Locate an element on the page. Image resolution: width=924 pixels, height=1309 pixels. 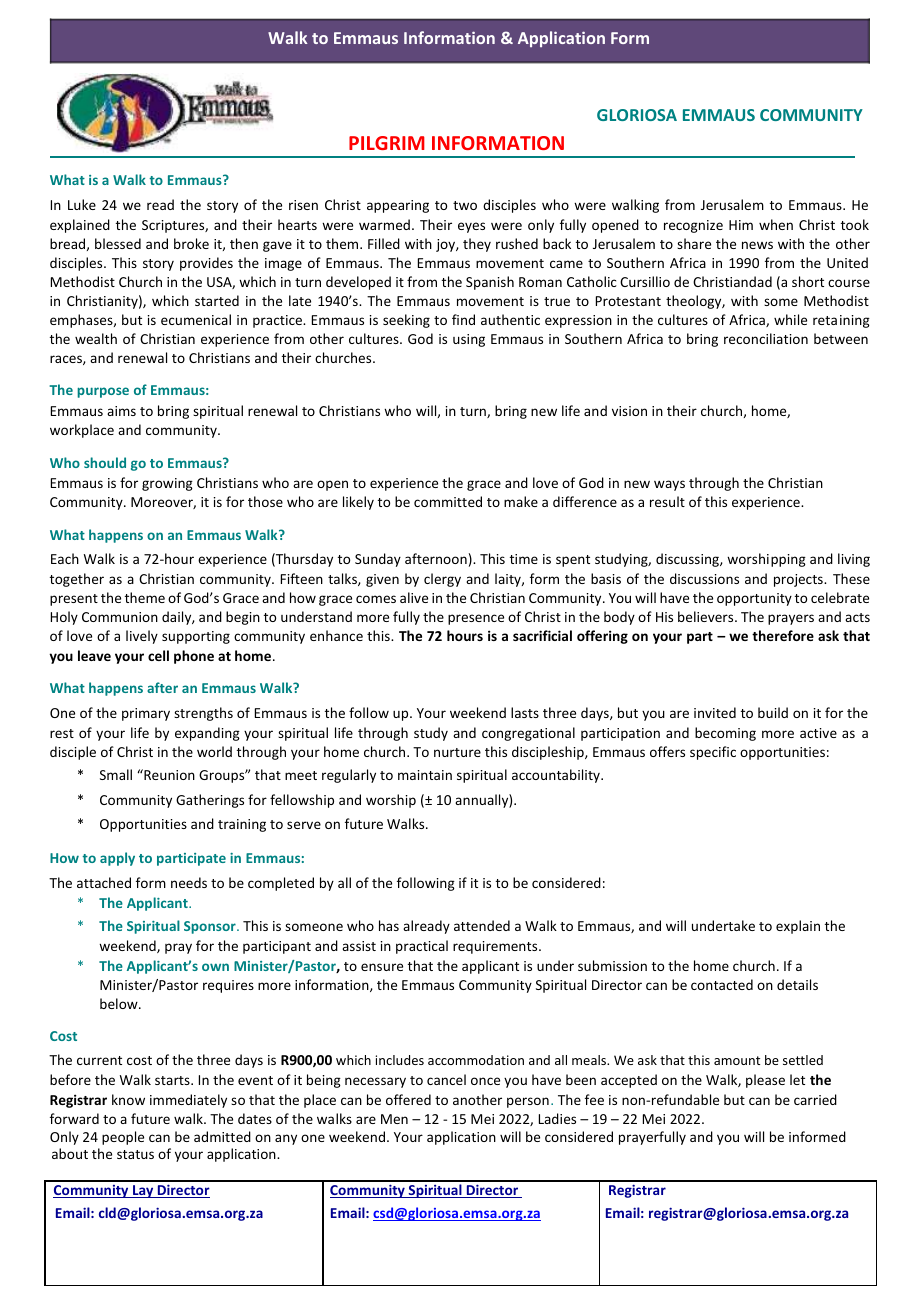
committed is located at coordinates (448, 501).
